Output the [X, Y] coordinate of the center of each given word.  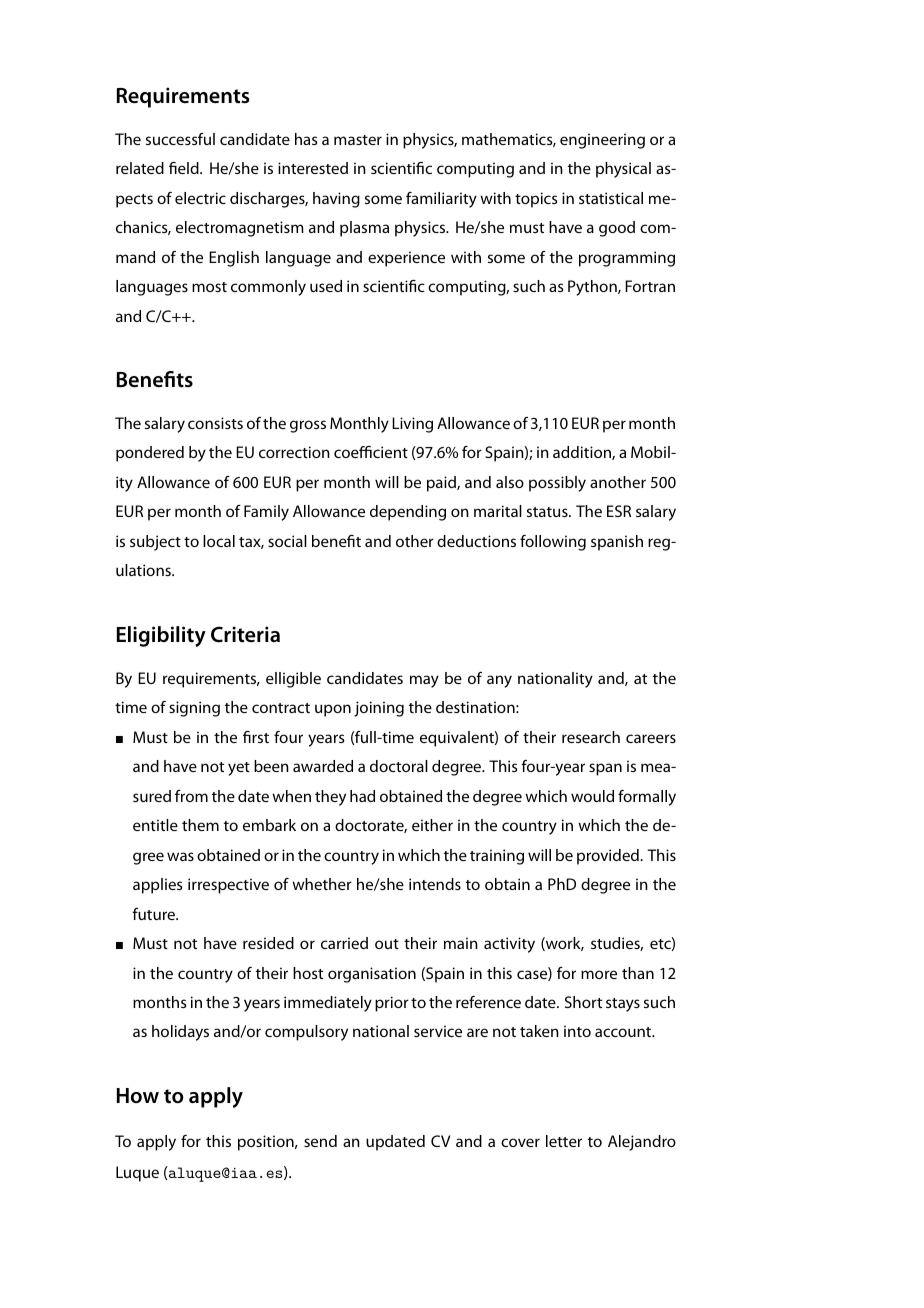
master [358, 140]
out [387, 944]
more [599, 974]
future [155, 914]
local [219, 541]
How [138, 1095]
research [591, 737]
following [553, 543]
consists [215, 423]
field [185, 168]
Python [593, 288]
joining [379, 709]
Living [412, 425]
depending [408, 513]
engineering [602, 141]
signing [194, 709]
